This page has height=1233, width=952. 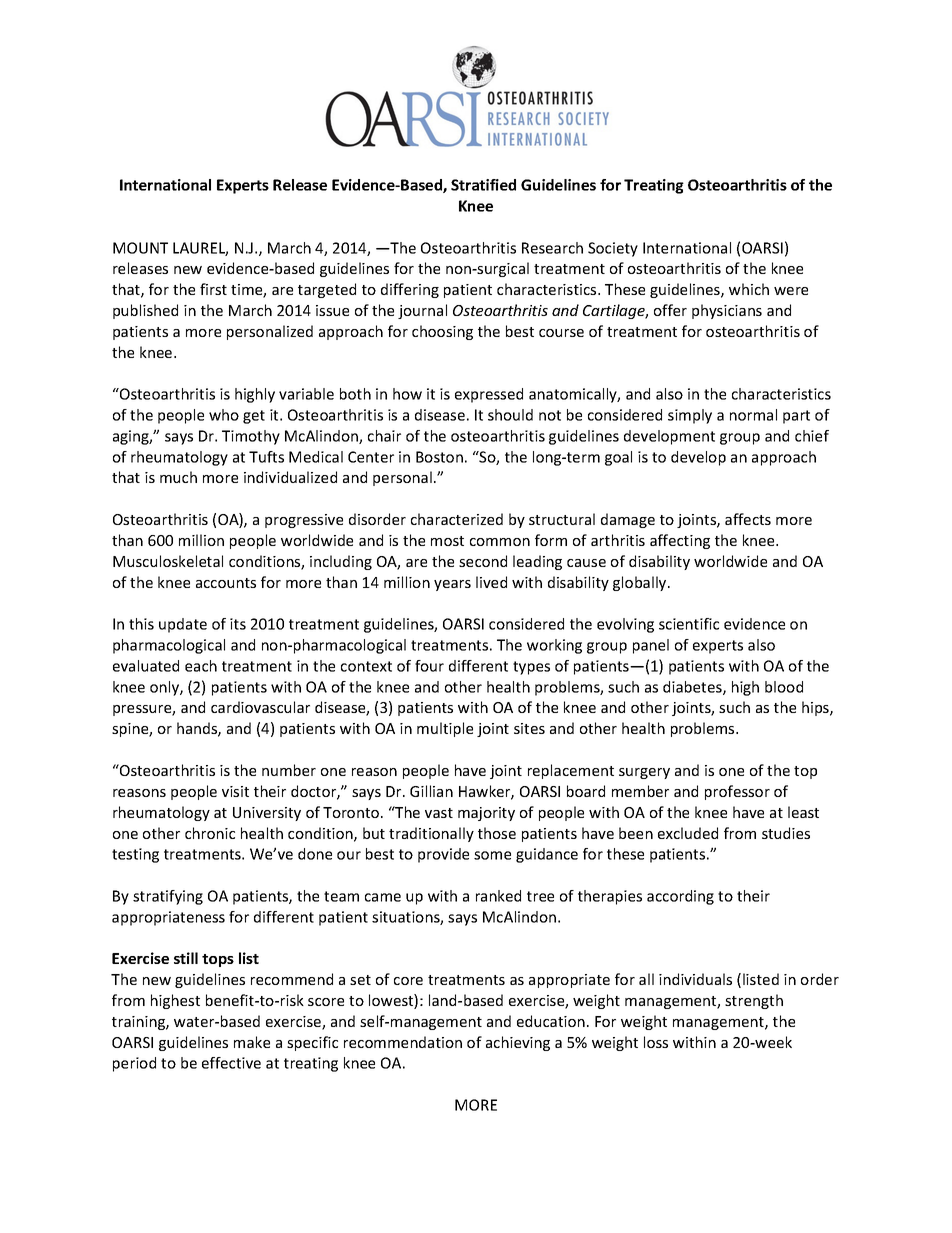 I want to click on diabetes, so click(x=693, y=688).
